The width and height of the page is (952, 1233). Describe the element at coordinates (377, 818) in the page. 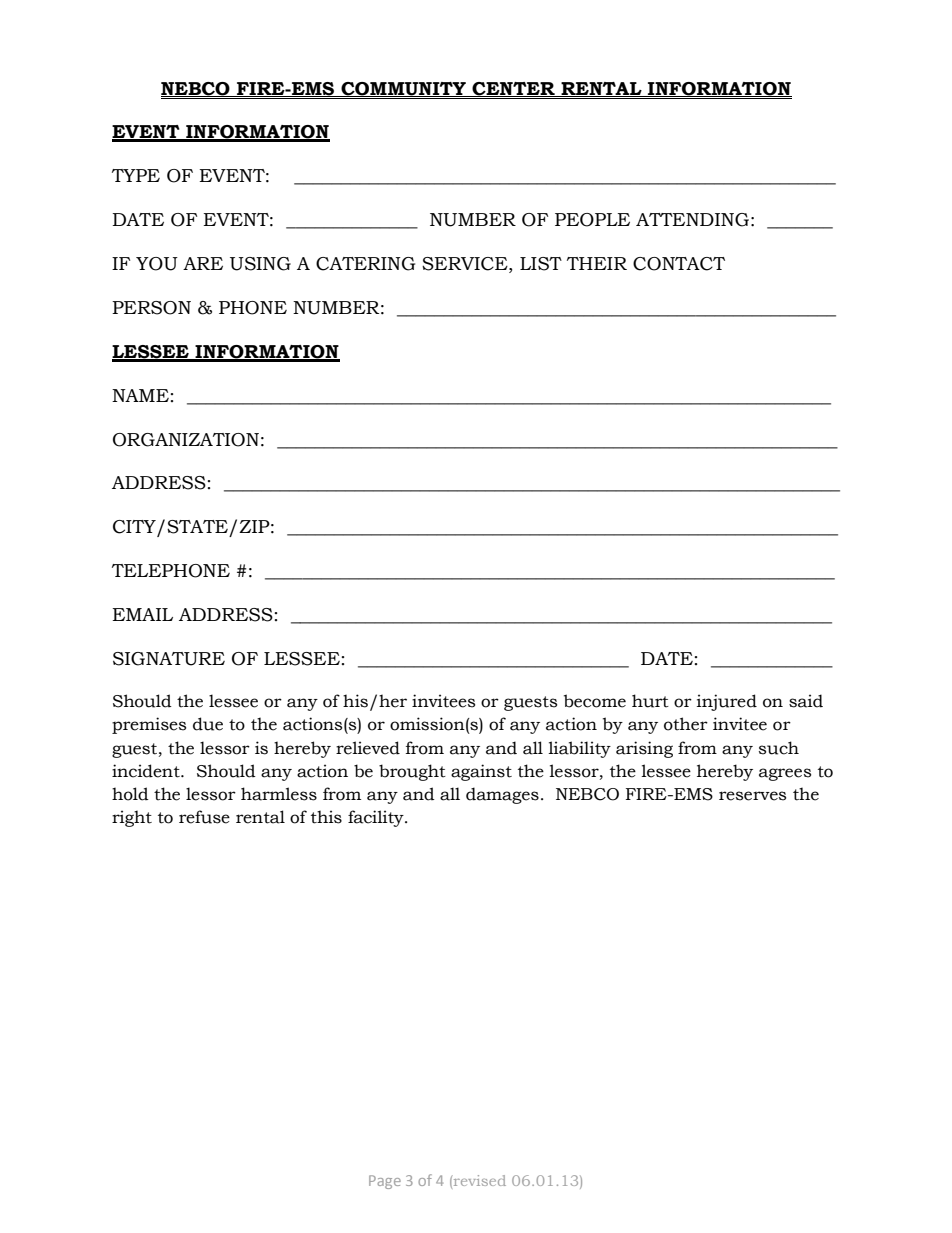

I see `facility` at that location.
